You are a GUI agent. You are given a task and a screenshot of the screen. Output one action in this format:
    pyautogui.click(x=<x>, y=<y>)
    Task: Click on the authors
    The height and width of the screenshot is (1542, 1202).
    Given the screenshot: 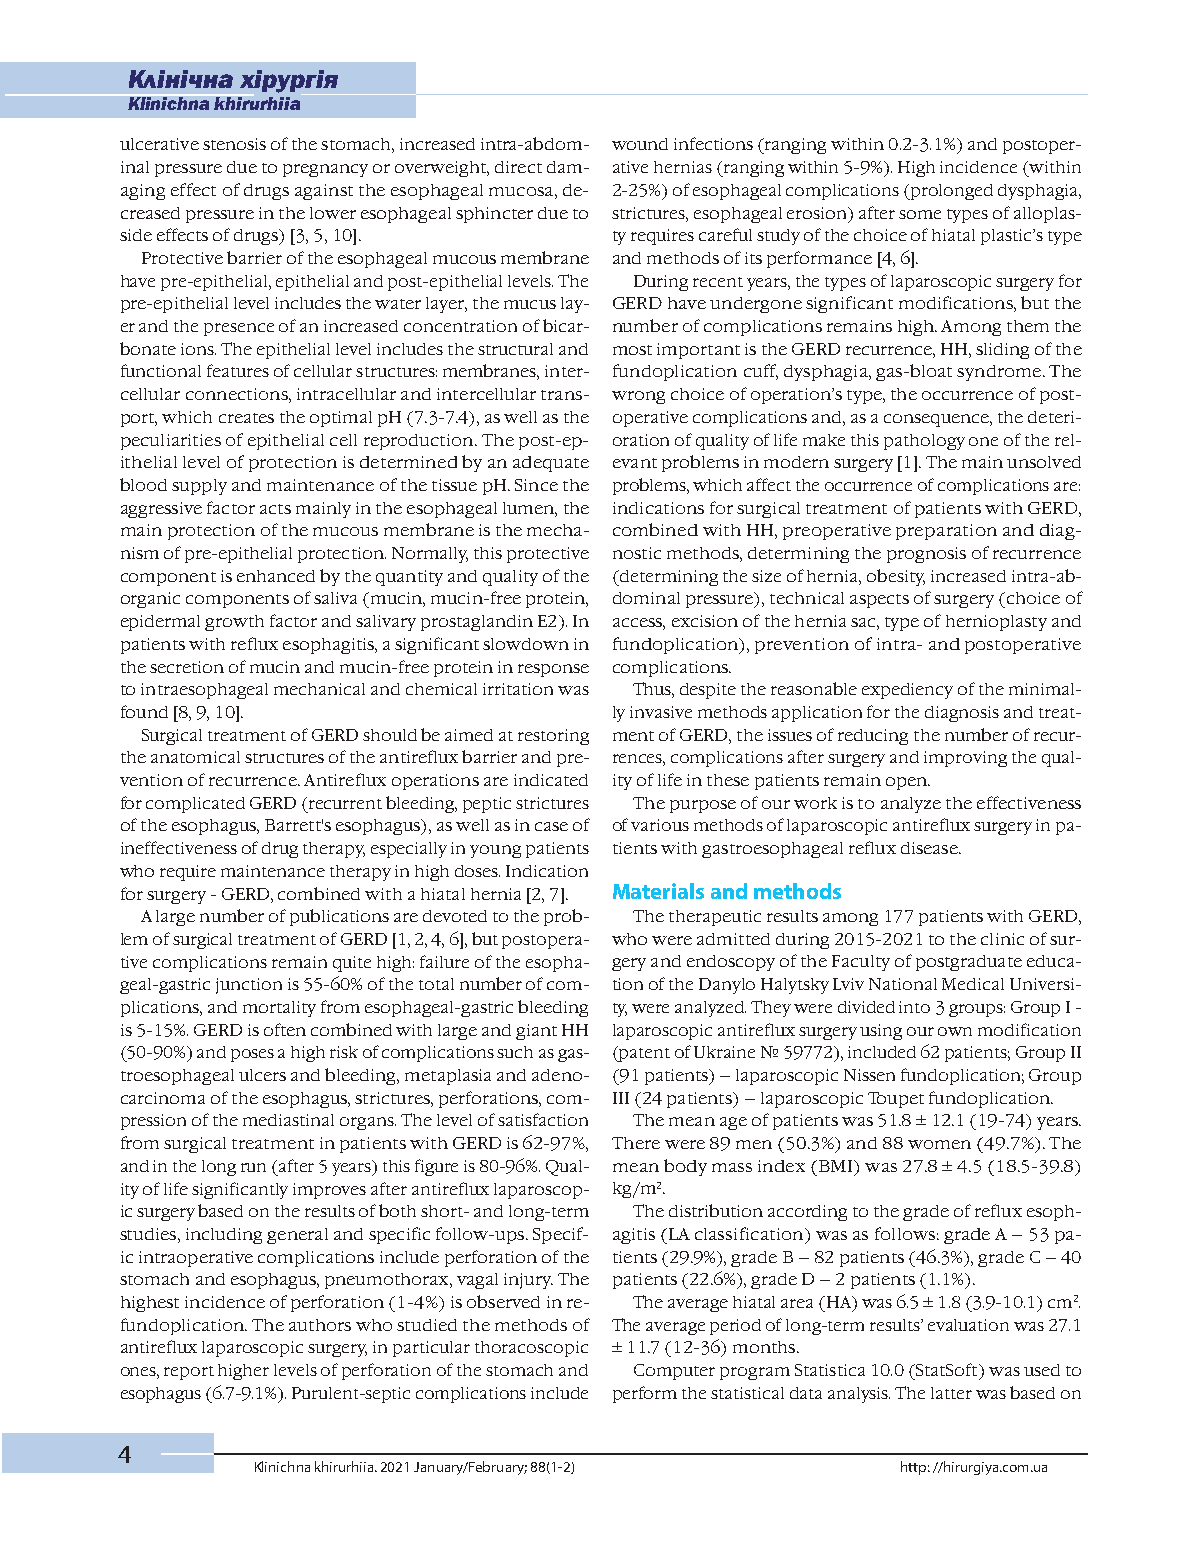 What is the action you would take?
    pyautogui.click(x=320, y=1325)
